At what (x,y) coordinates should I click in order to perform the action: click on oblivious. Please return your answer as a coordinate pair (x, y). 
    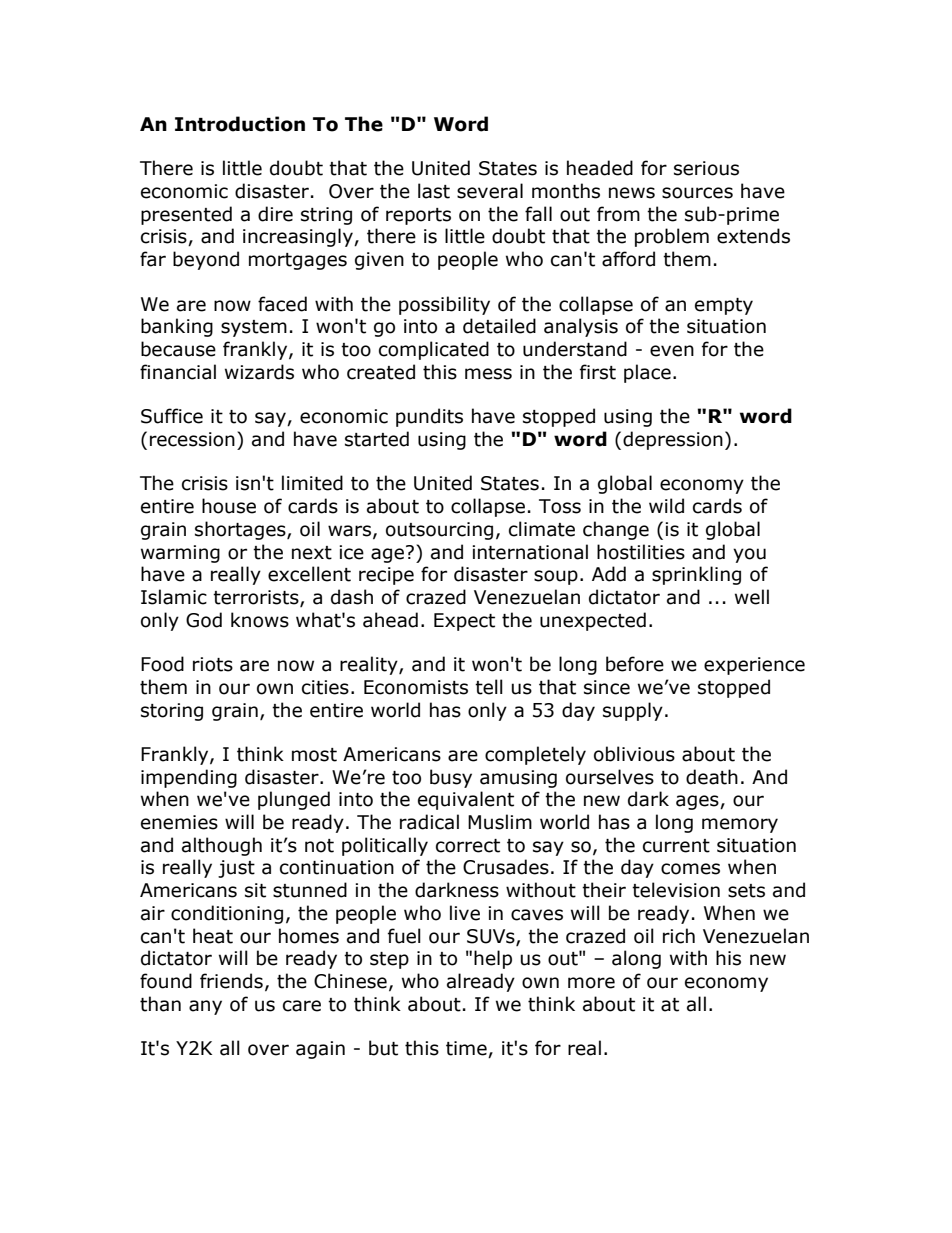
    Looking at the image, I should click on (634, 754).
